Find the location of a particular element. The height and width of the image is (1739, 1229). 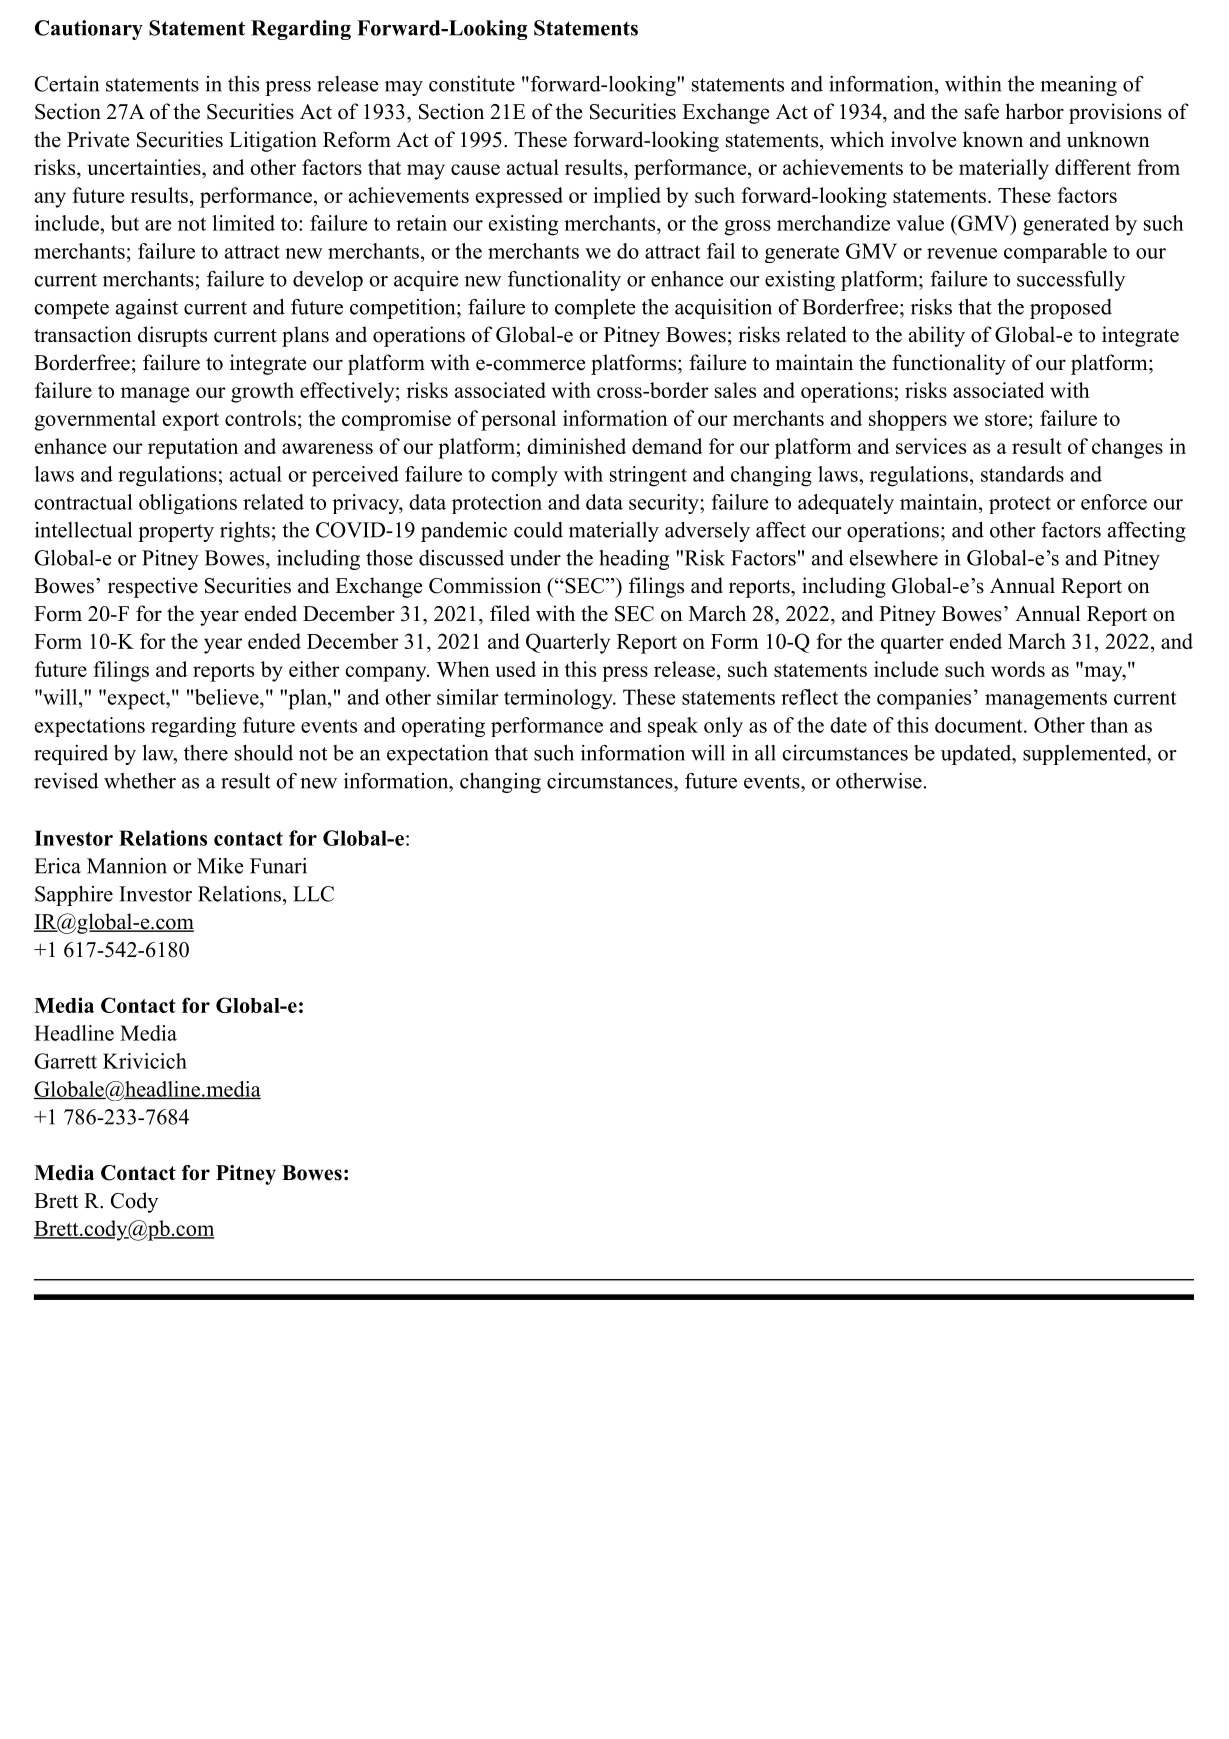

whether is located at coordinates (140, 781).
